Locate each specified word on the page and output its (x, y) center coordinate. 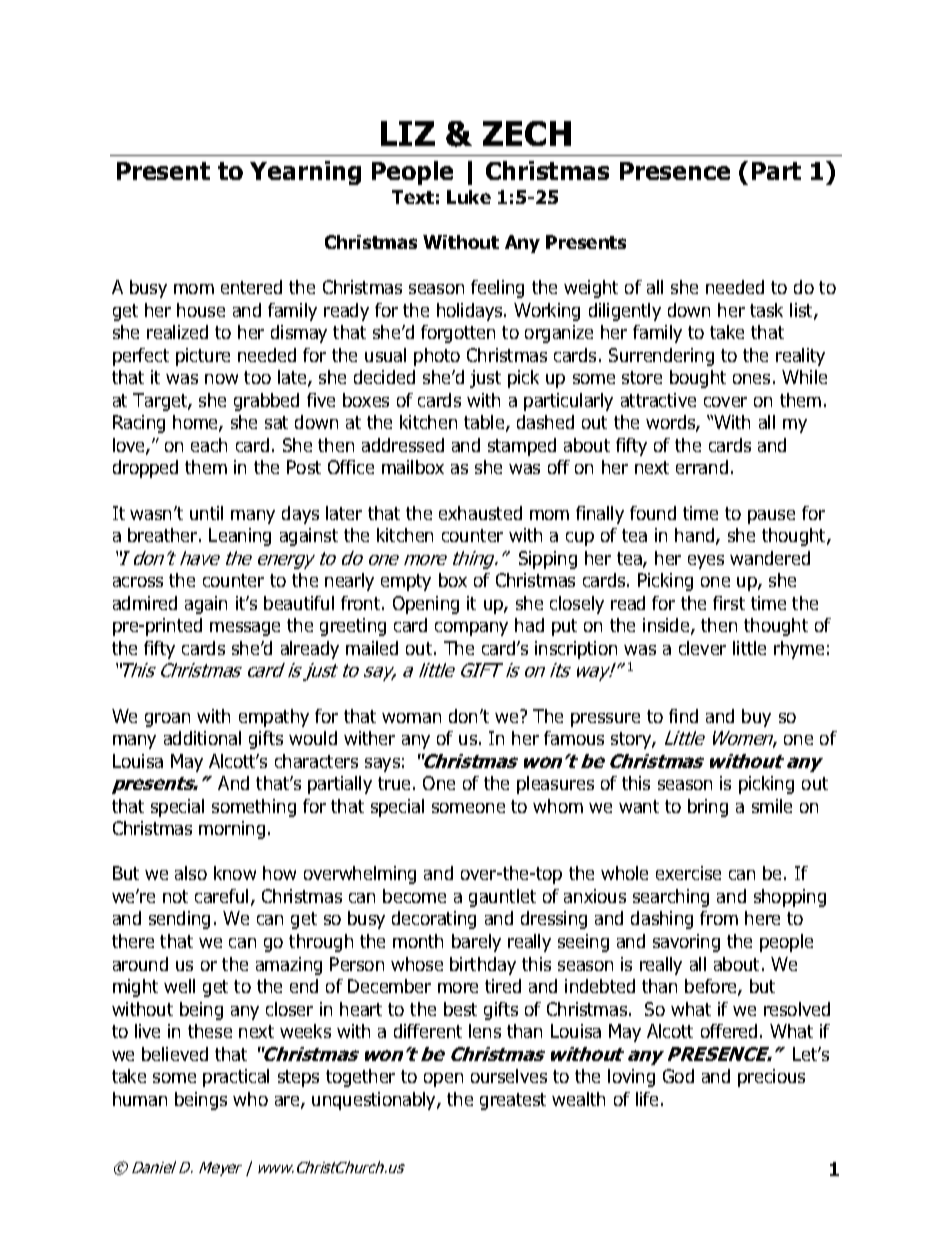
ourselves (509, 1076)
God (678, 1076)
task (766, 310)
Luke (469, 197)
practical (236, 1078)
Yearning (305, 173)
